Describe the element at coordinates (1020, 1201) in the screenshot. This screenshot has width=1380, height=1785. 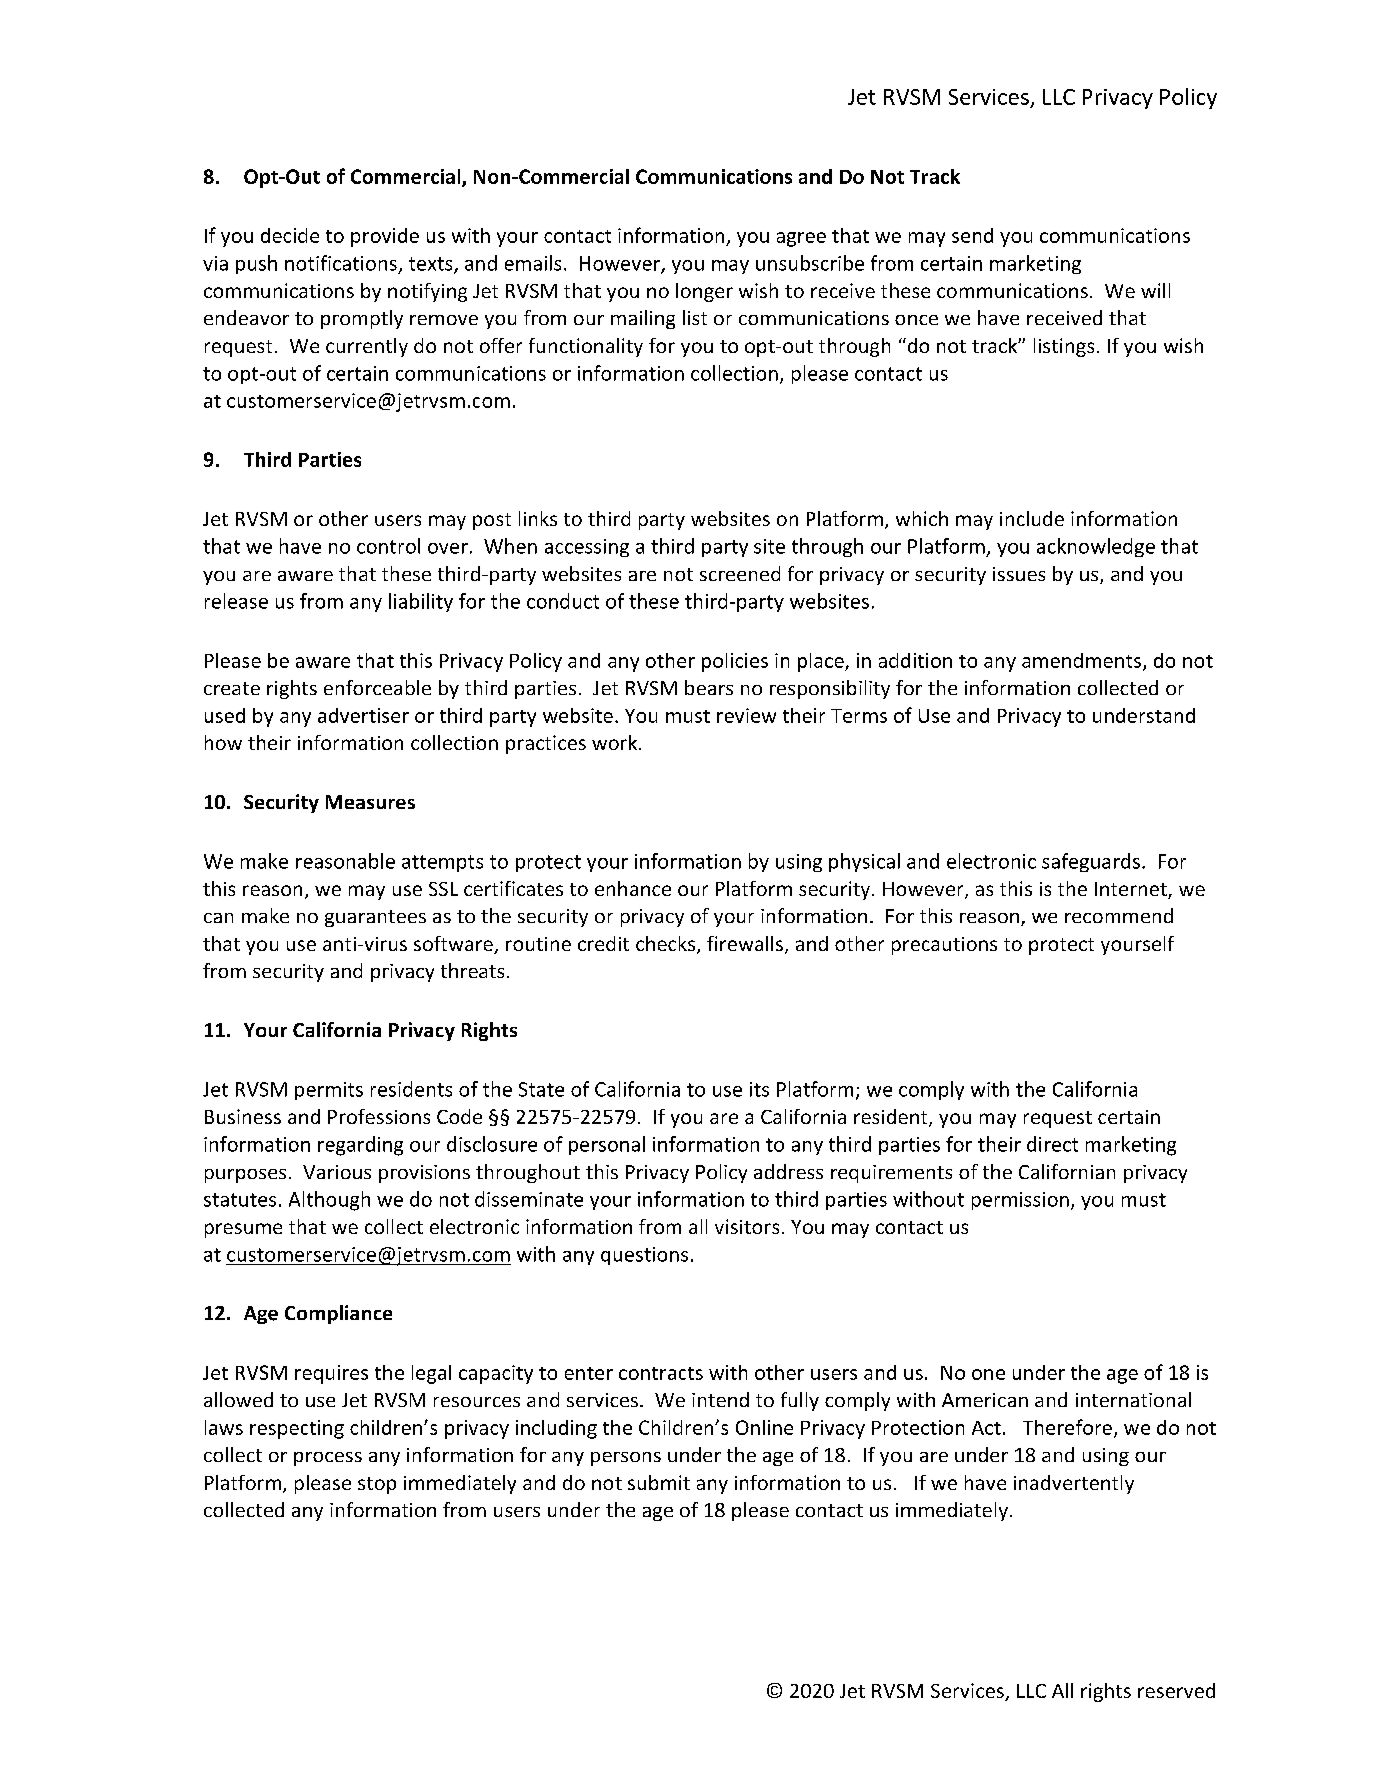
I see `permission` at that location.
